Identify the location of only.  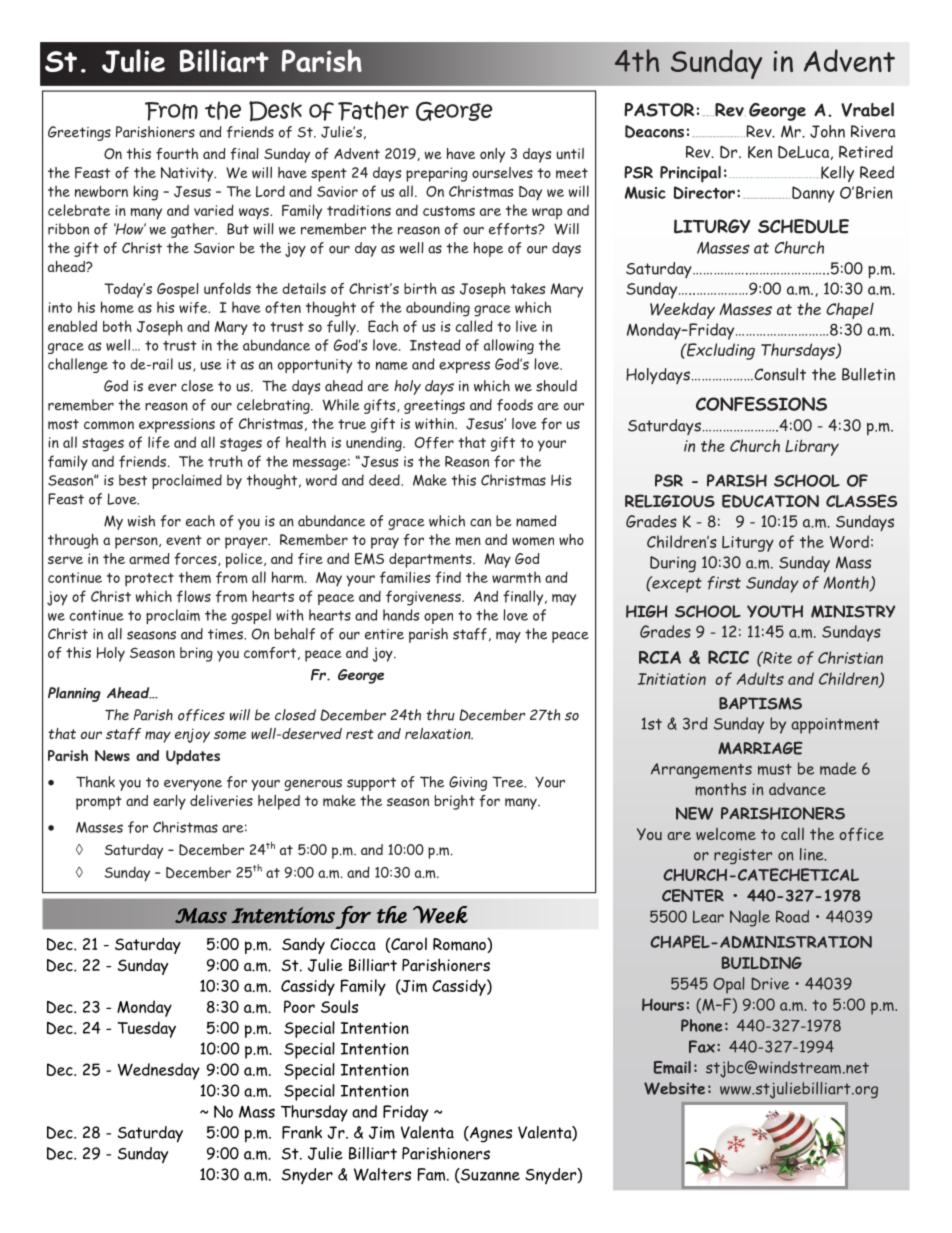
(492, 155).
